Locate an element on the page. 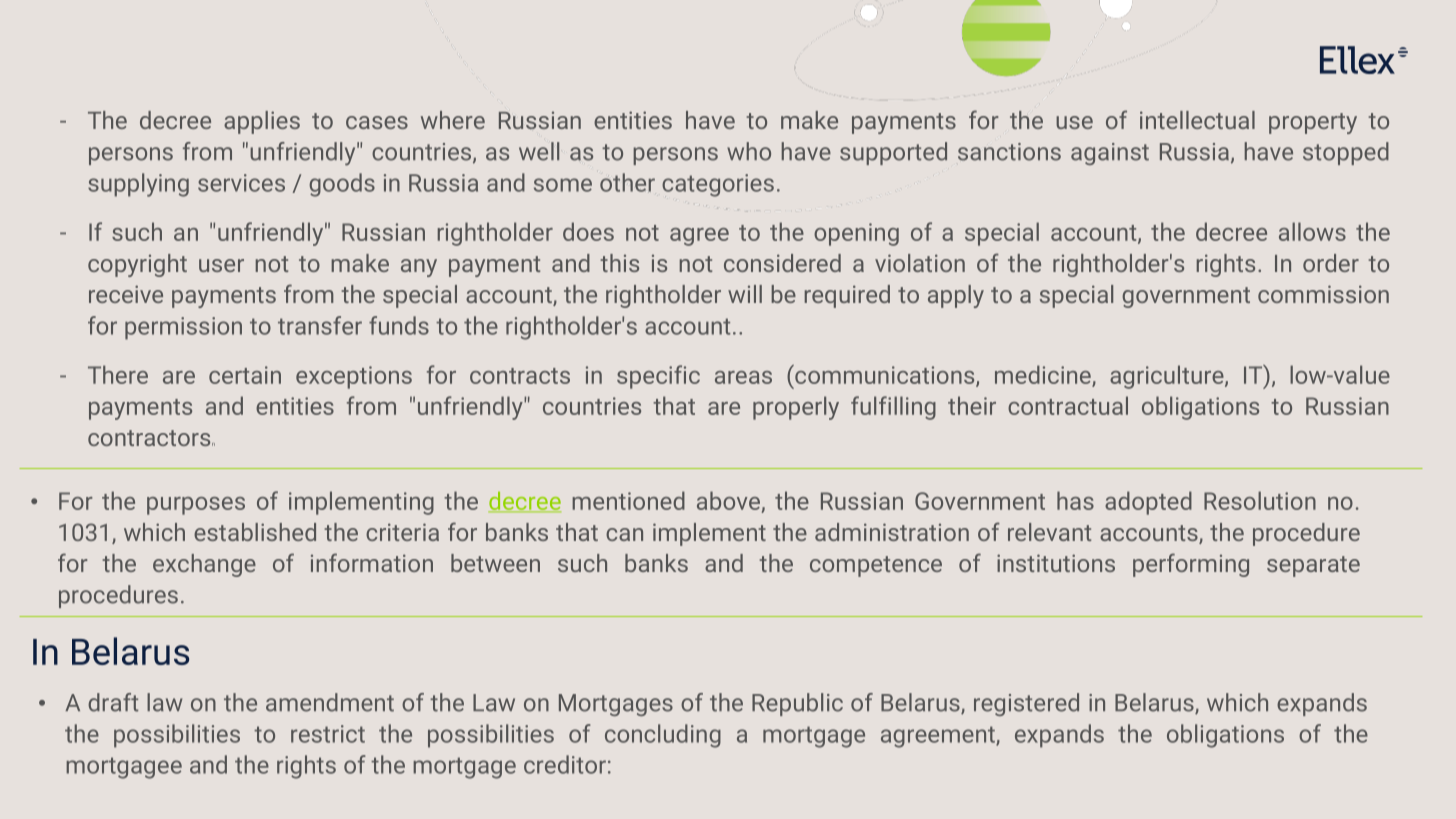  order is located at coordinates (1331, 263).
